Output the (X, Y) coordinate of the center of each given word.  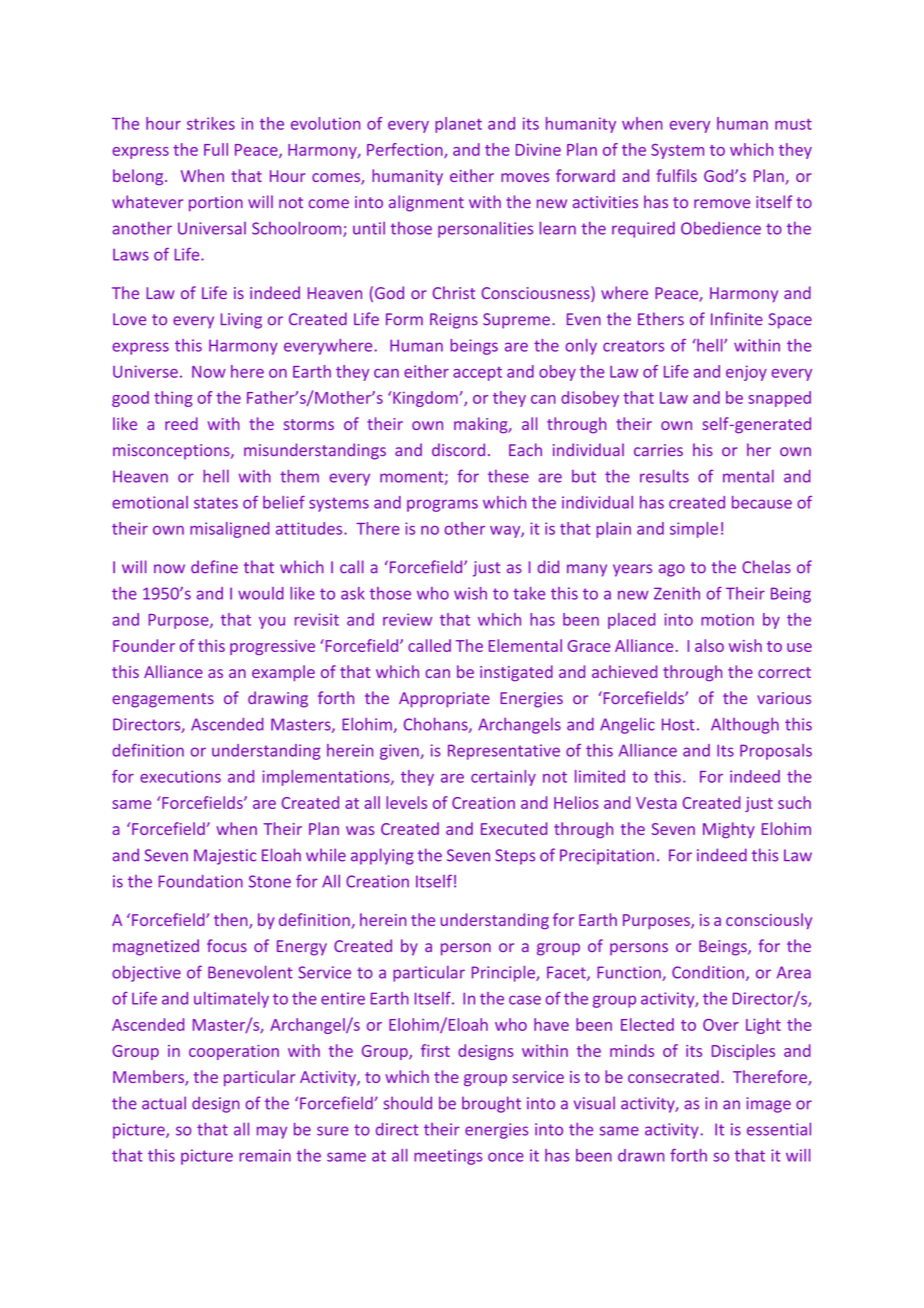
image (769, 1105)
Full (216, 149)
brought (491, 1104)
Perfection (406, 150)
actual (164, 1103)
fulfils (676, 175)
